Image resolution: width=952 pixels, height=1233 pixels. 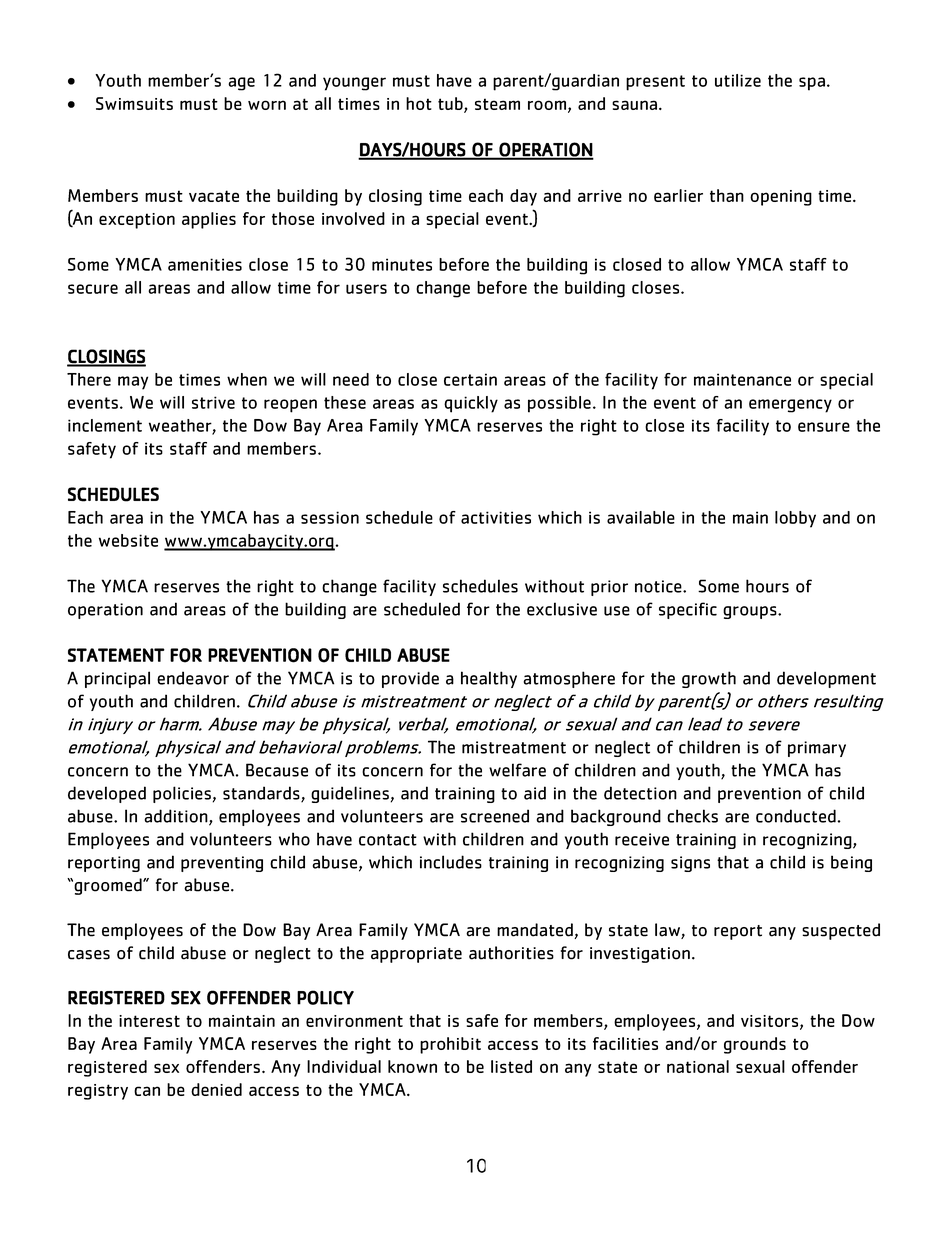 What do you see at coordinates (517, 770) in the screenshot?
I see `welfare` at bounding box center [517, 770].
